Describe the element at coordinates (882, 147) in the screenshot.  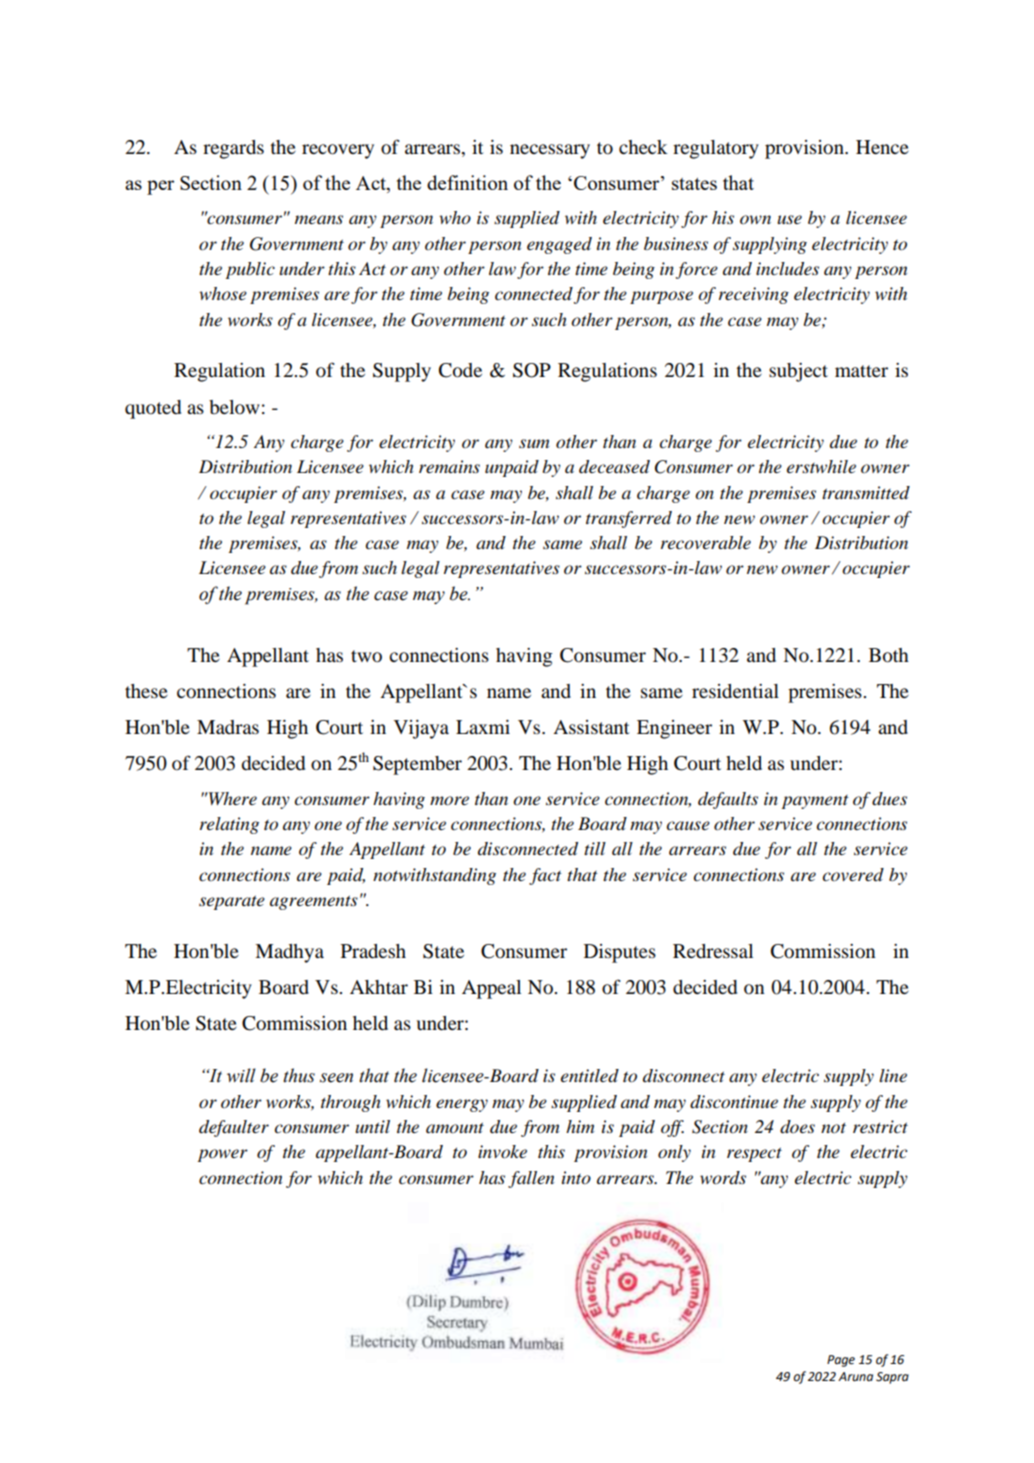
I see `Hence` at that location.
